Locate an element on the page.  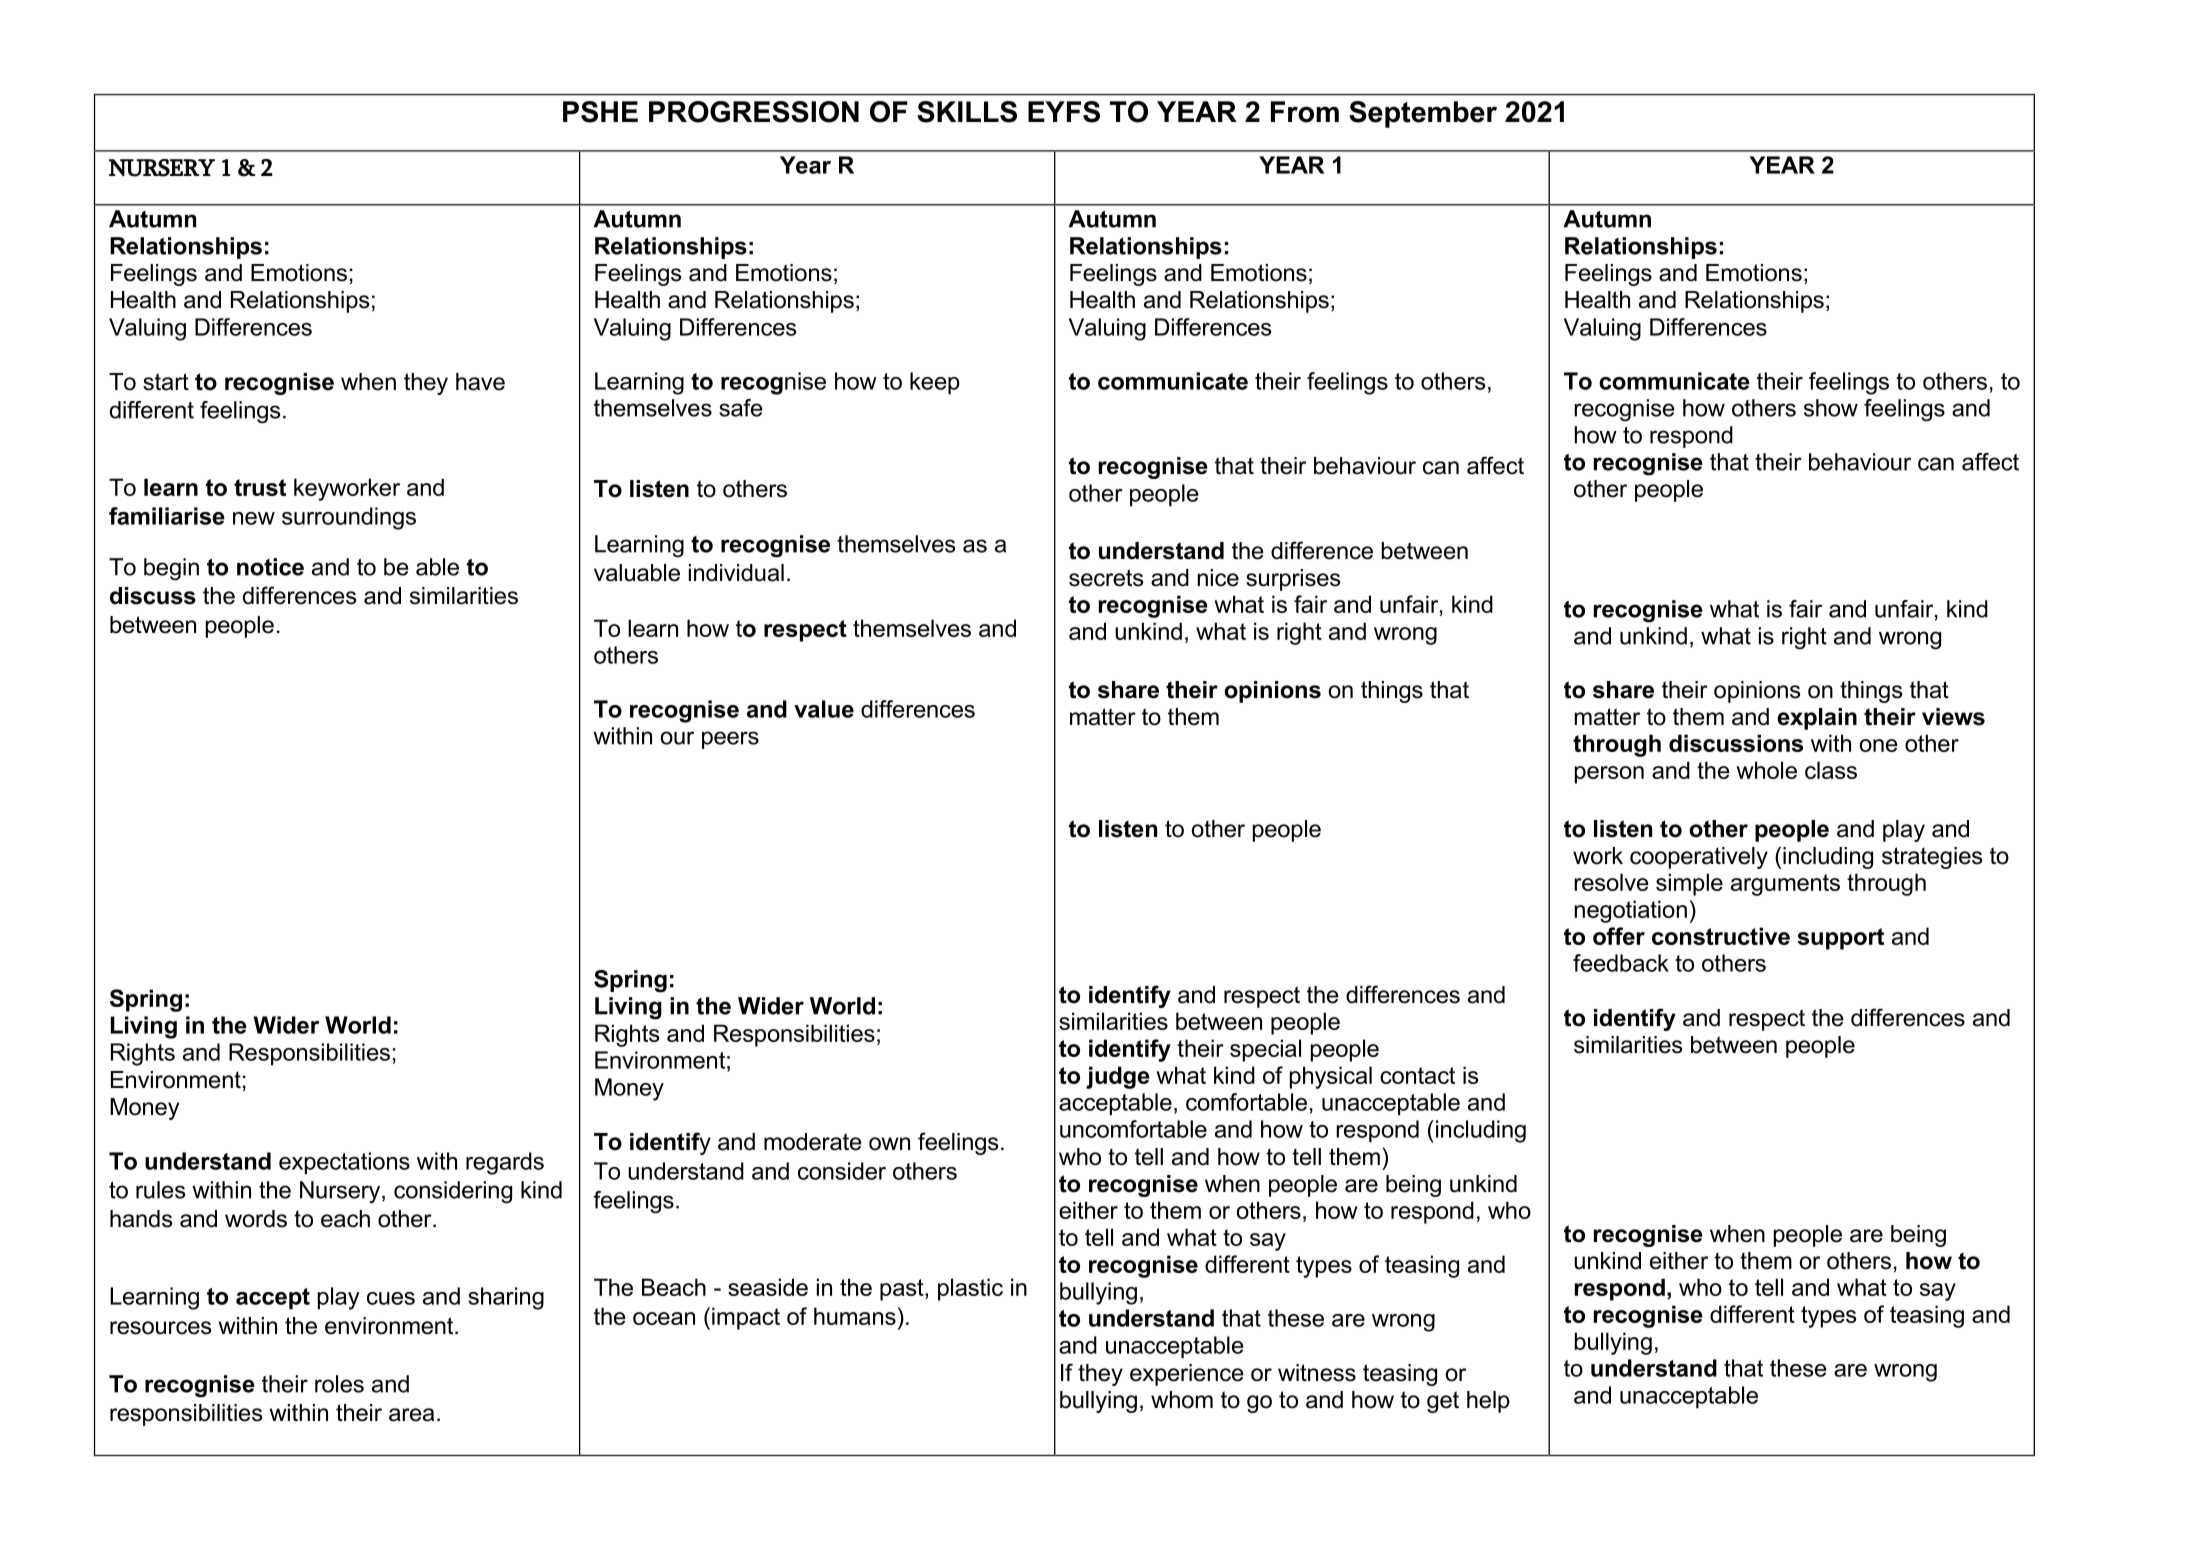
PSHE is located at coordinates (600, 112).
